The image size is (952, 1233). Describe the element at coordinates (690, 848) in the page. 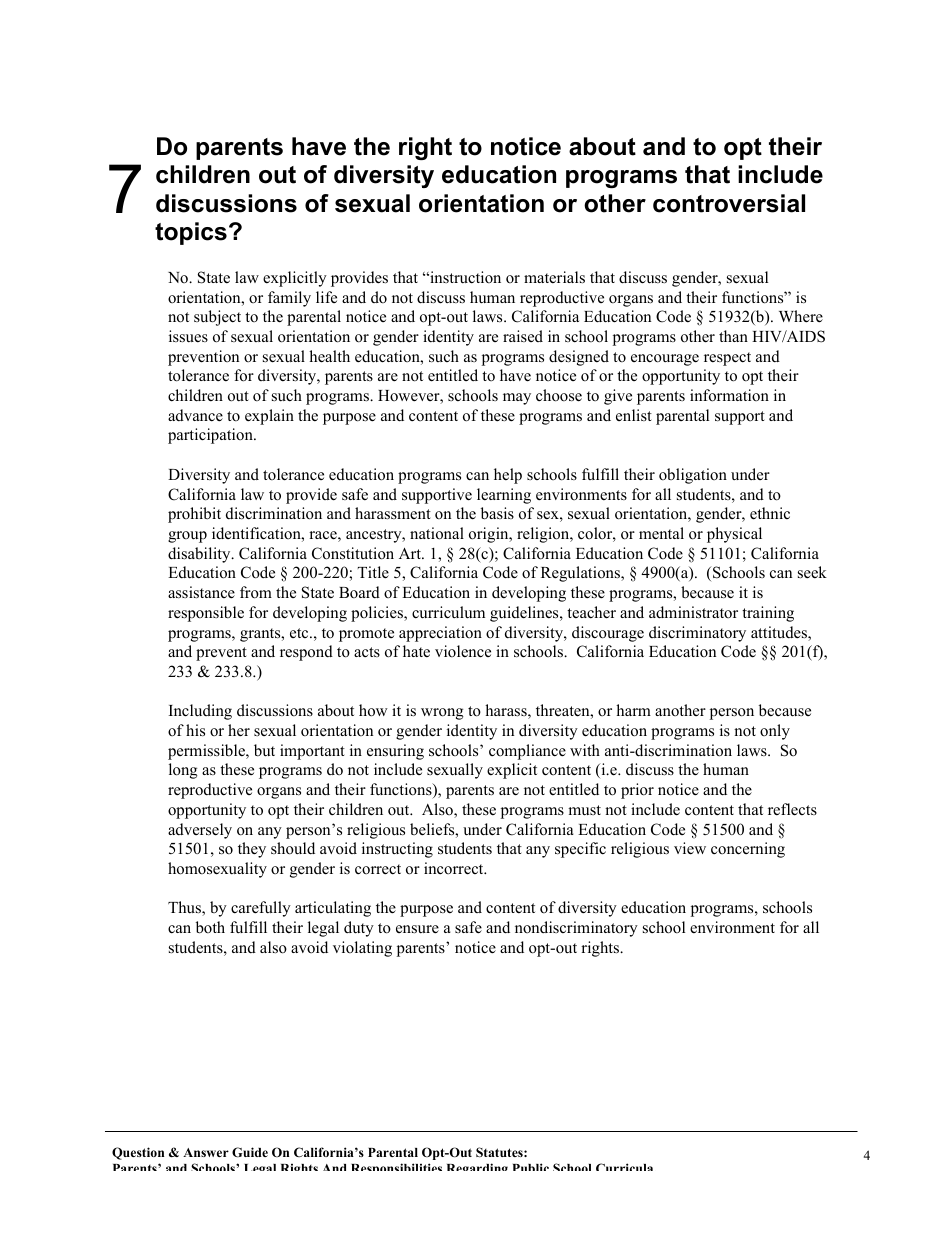

I see `view` at that location.
